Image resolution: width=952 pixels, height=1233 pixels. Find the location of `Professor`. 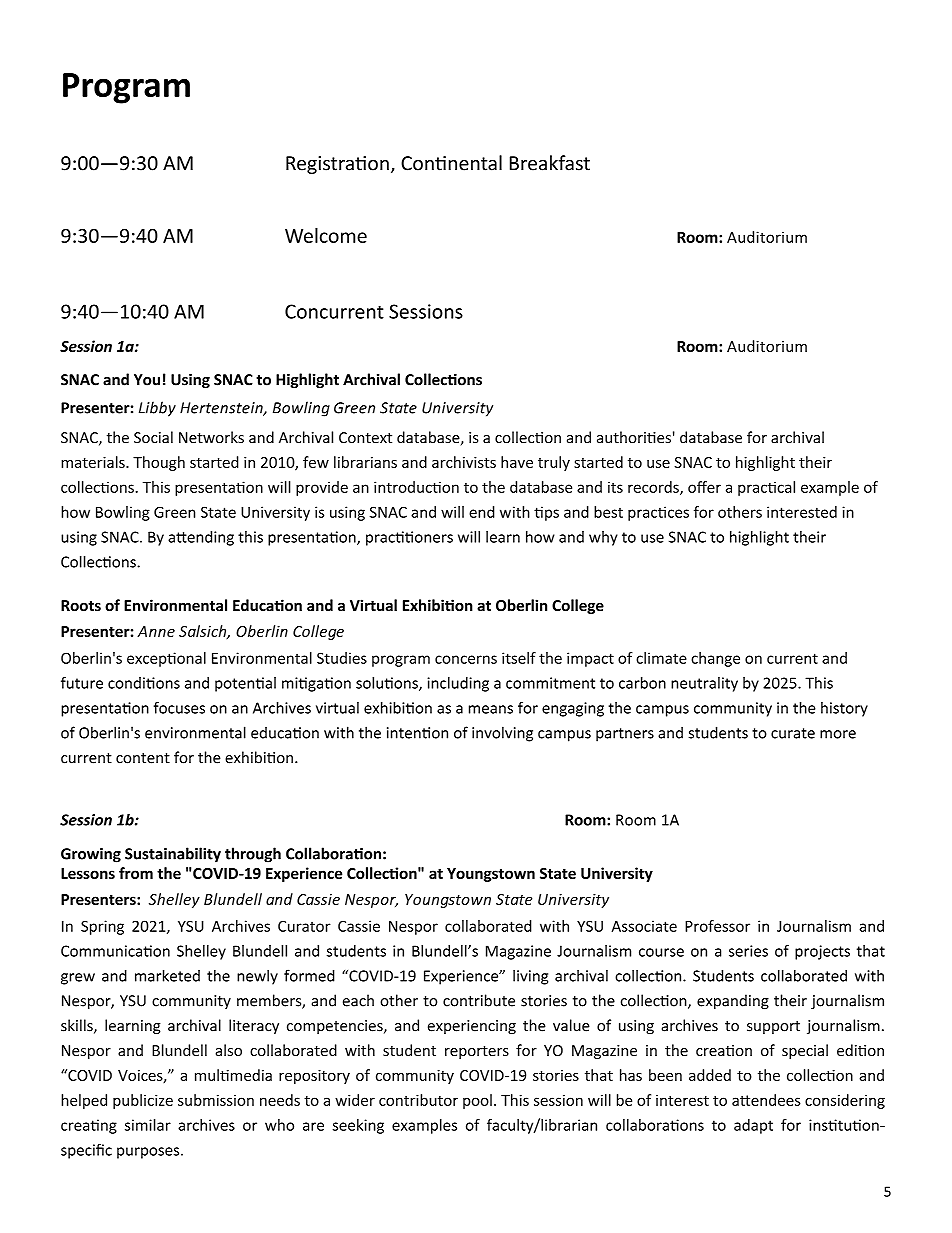

Professor is located at coordinates (717, 926).
